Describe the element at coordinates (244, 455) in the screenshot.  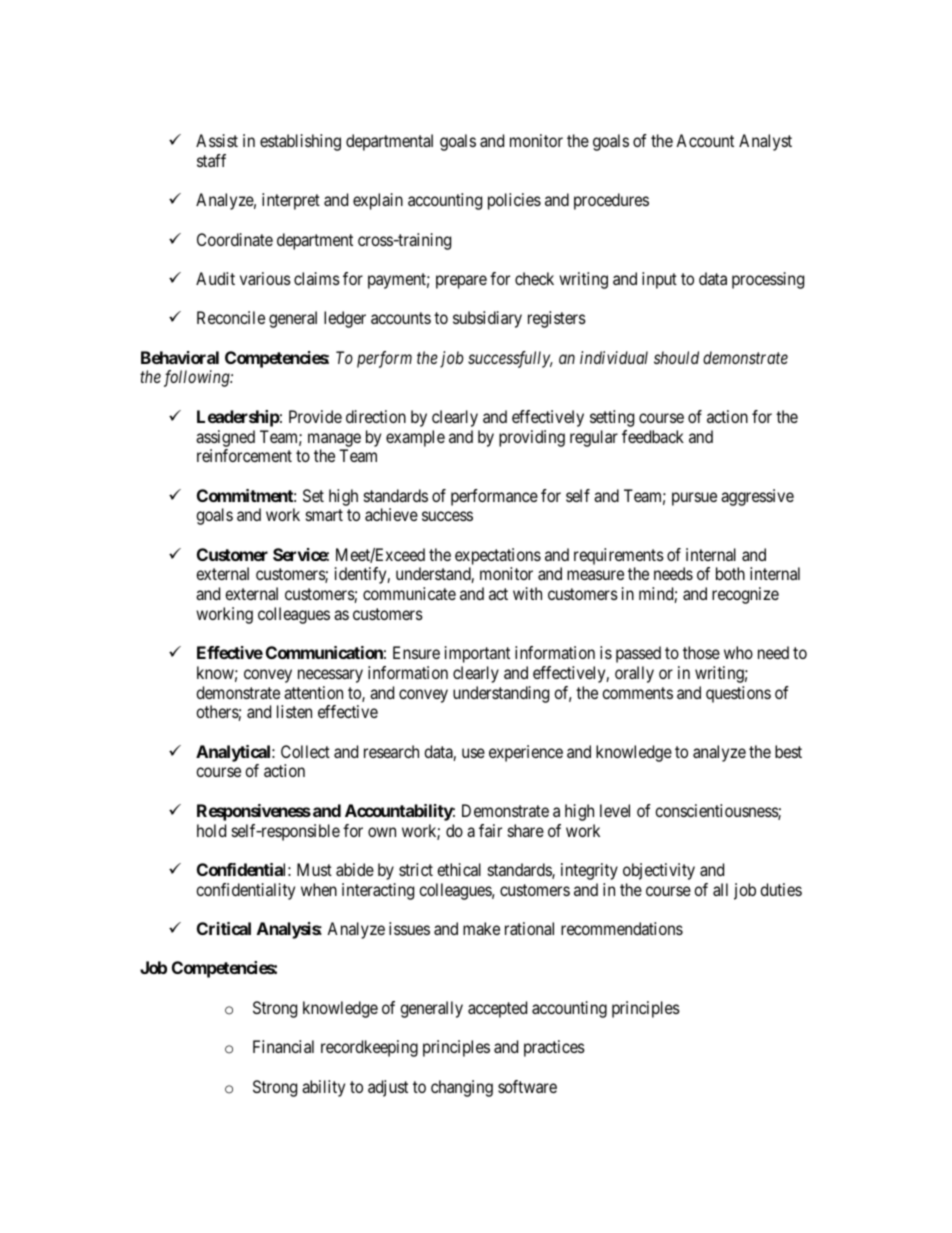
I see `reinforcement` at that location.
